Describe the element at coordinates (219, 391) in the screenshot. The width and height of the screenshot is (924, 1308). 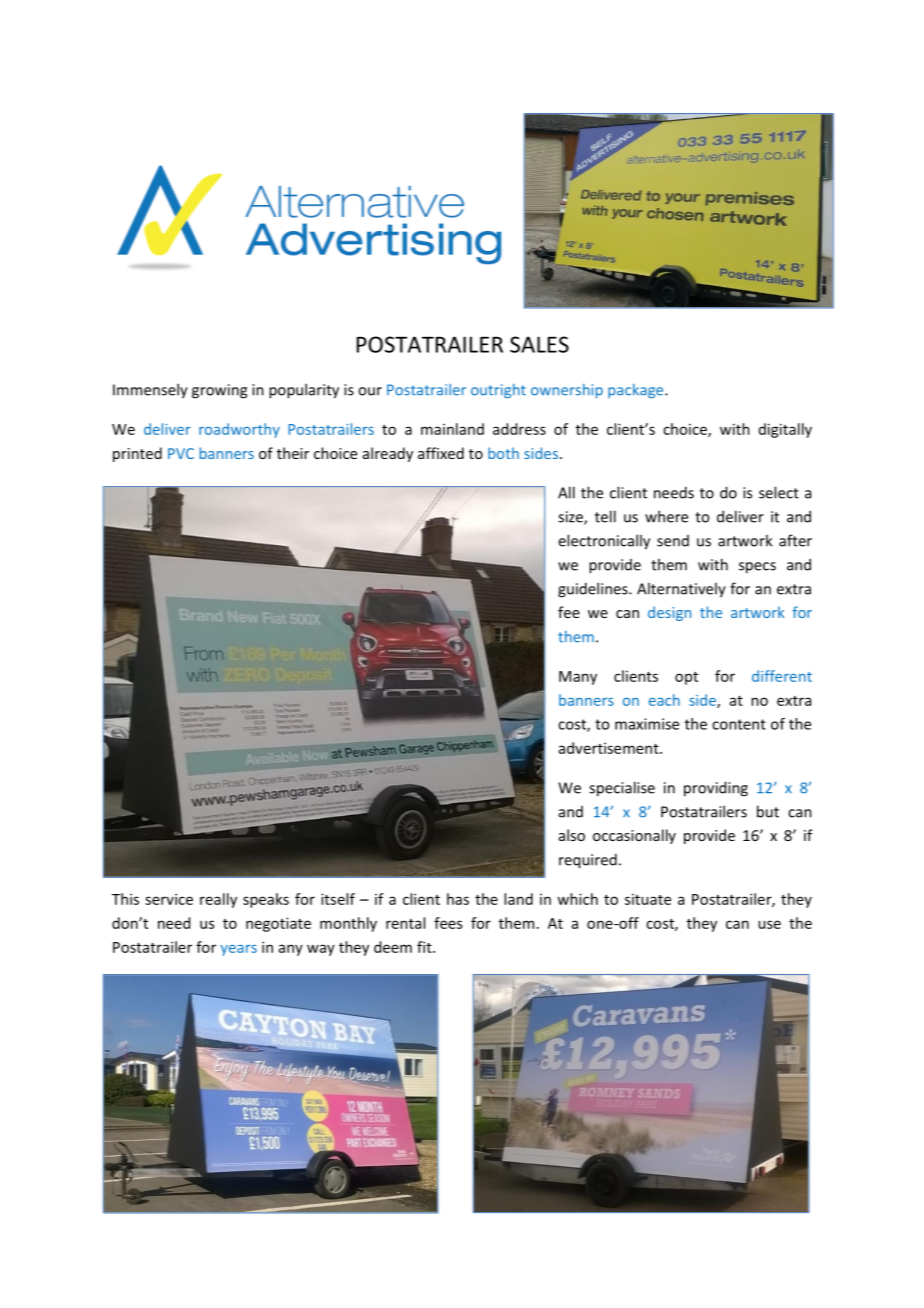
I see `growing` at that location.
